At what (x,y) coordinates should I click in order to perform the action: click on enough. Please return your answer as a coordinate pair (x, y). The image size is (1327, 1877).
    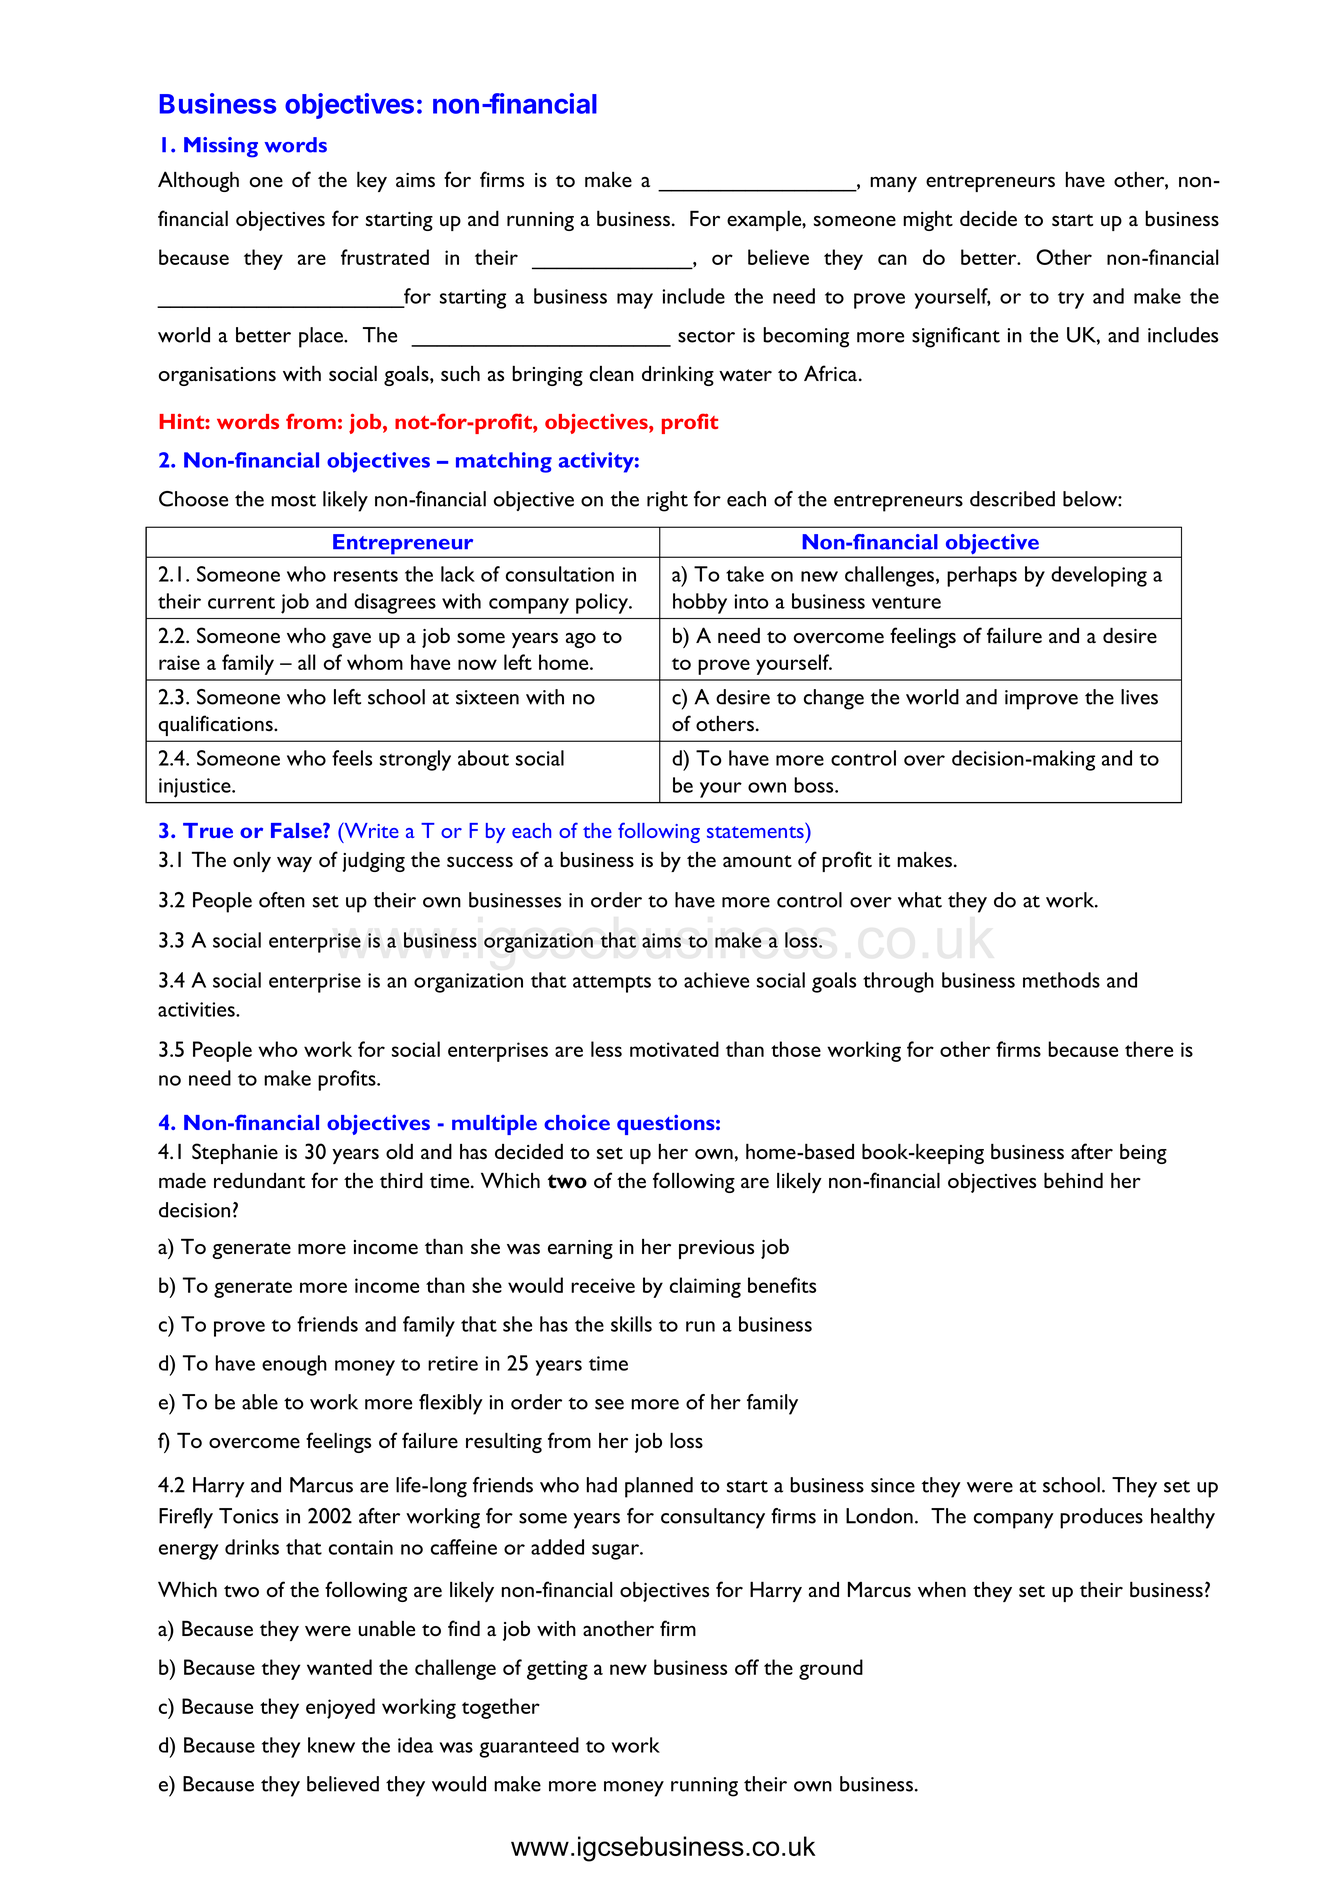
    Looking at the image, I should click on (294, 1365).
